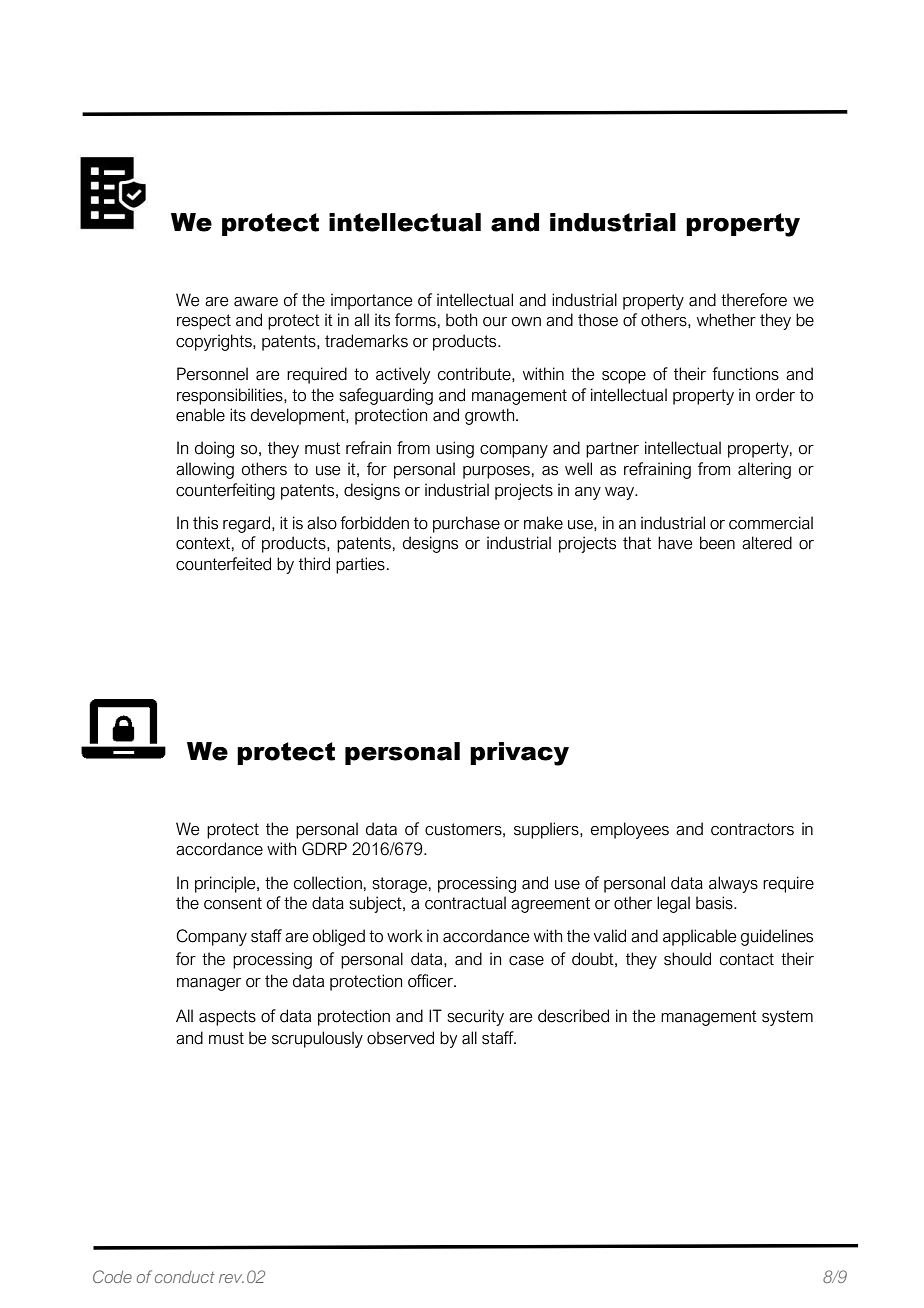 The height and width of the screenshot is (1308, 924). I want to click on context, so click(203, 543).
